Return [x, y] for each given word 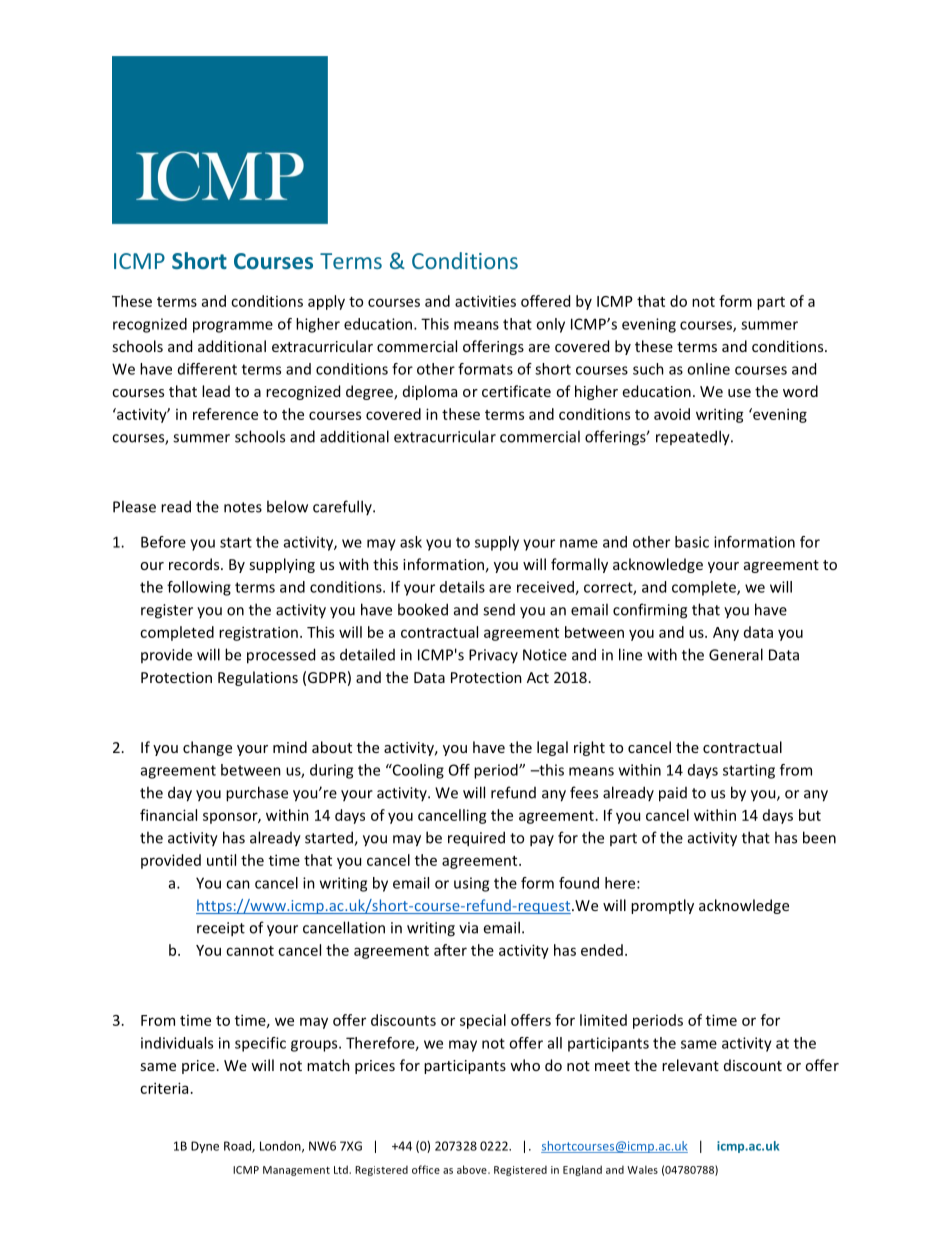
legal [552, 748]
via [468, 928]
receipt [221, 929]
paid [673, 794]
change [207, 748]
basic [692, 542]
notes [243, 507]
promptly [662, 906]
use [739, 393]
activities [485, 301]
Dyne [205, 1147]
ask [411, 542]
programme [233, 327]
